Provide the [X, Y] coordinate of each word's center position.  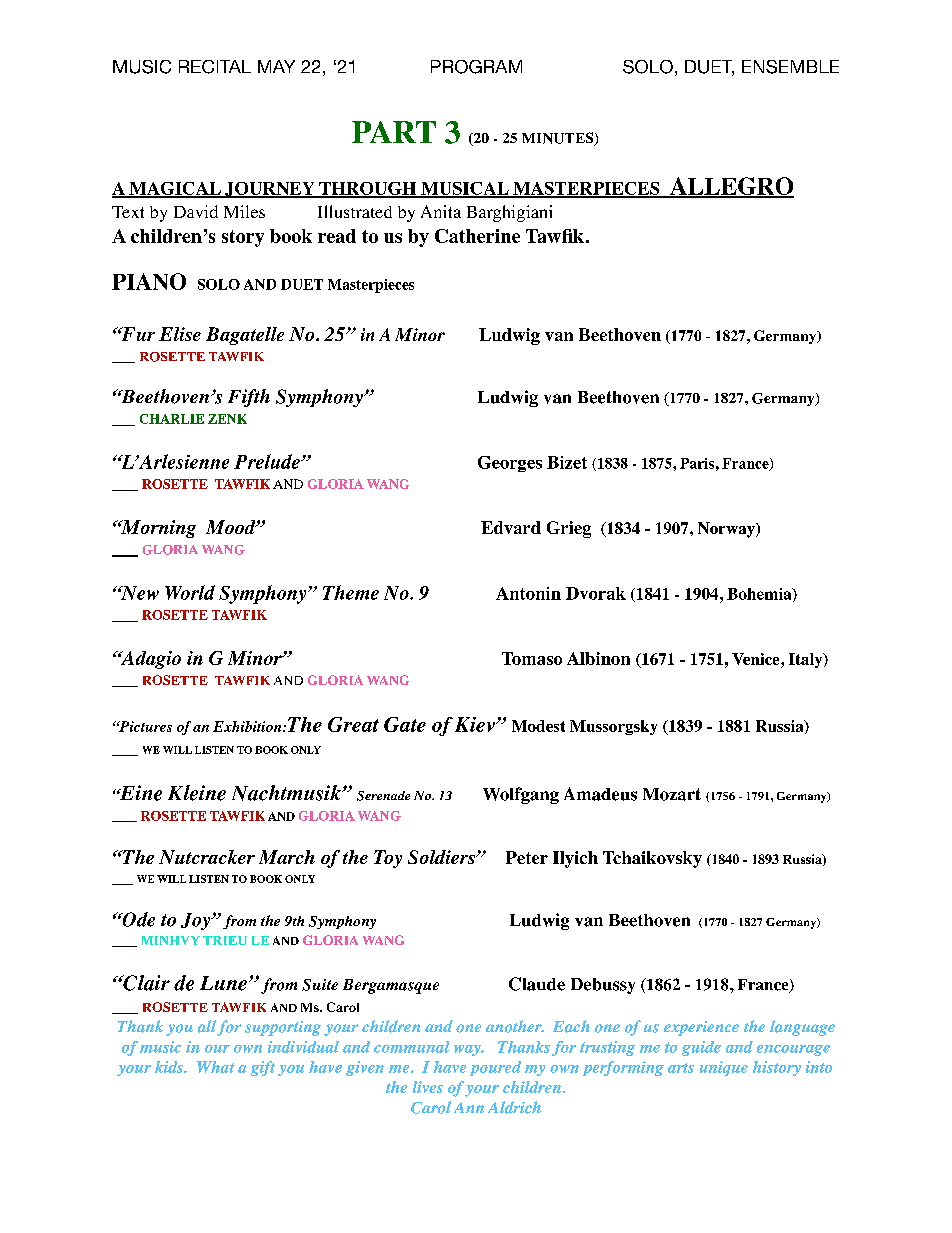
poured [495, 1068]
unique [724, 1068]
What [216, 1067]
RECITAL [215, 67]
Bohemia [760, 595]
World [190, 592]
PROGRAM [476, 67]
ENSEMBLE [790, 67]
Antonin [528, 593]
